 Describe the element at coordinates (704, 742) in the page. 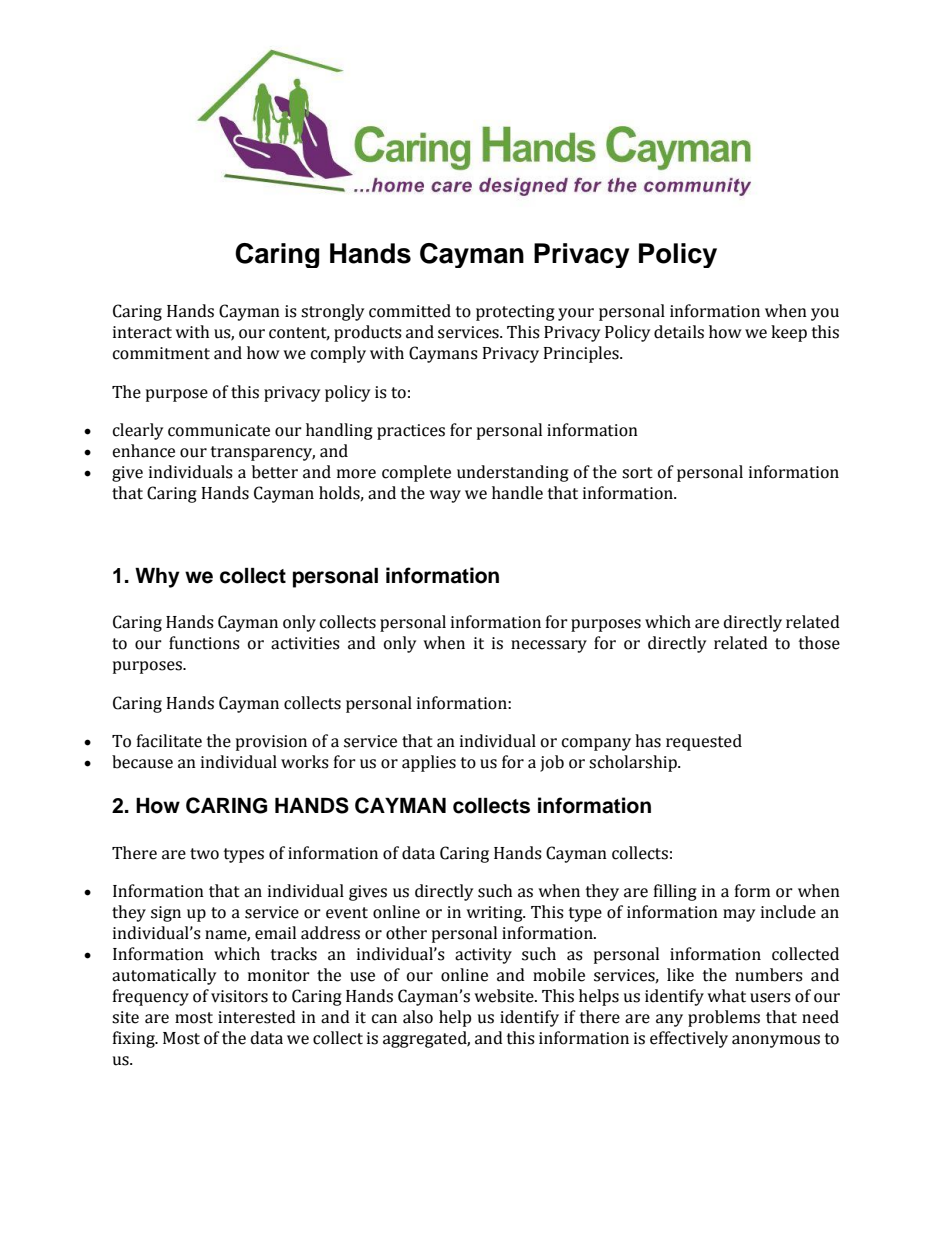

I see `requested` at that location.
